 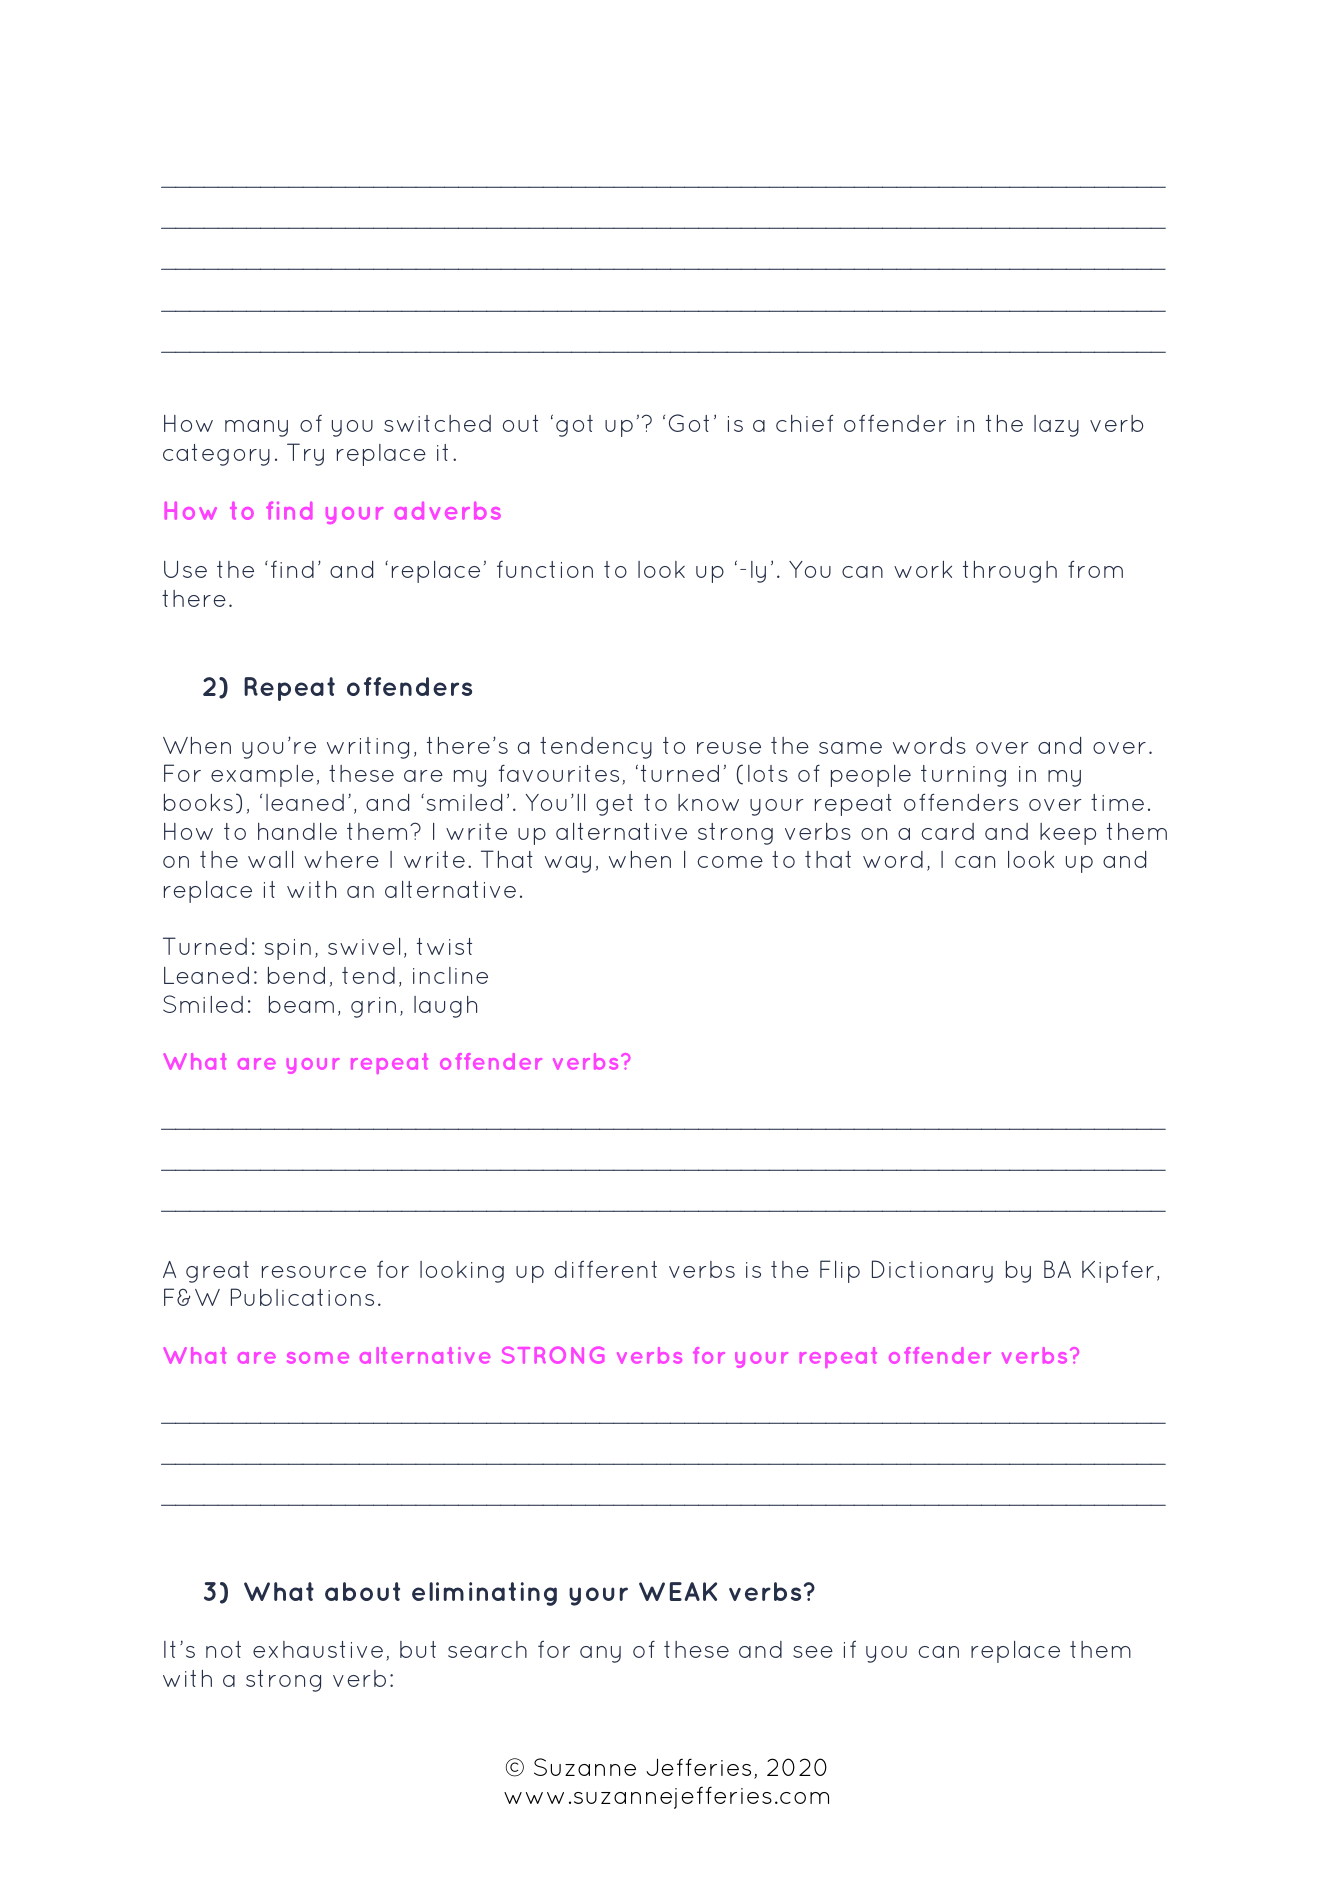 What do you see at coordinates (368, 748) in the image?
I see `writing` at bounding box center [368, 748].
